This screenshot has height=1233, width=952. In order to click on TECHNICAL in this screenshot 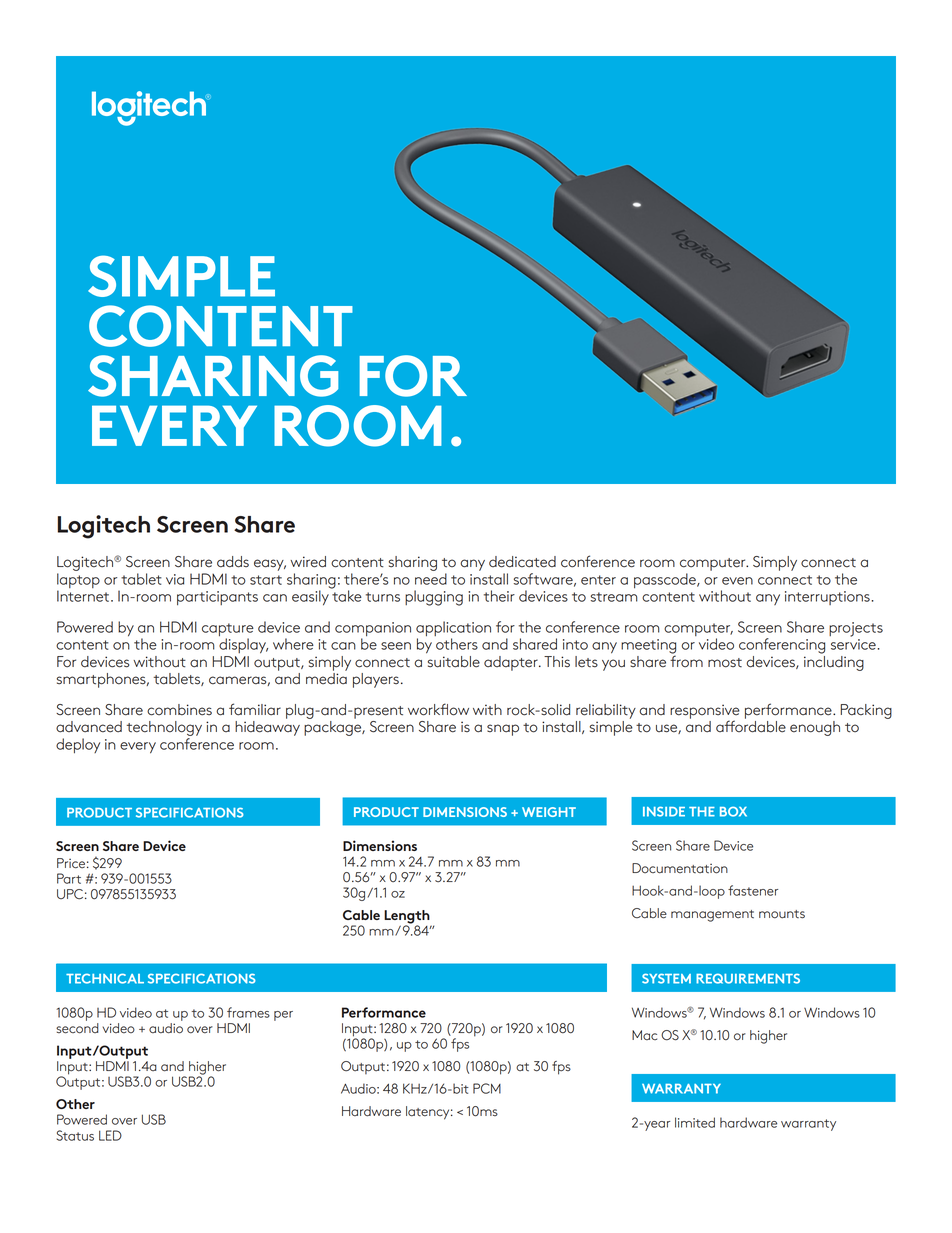, I will do `click(105, 978)`.
